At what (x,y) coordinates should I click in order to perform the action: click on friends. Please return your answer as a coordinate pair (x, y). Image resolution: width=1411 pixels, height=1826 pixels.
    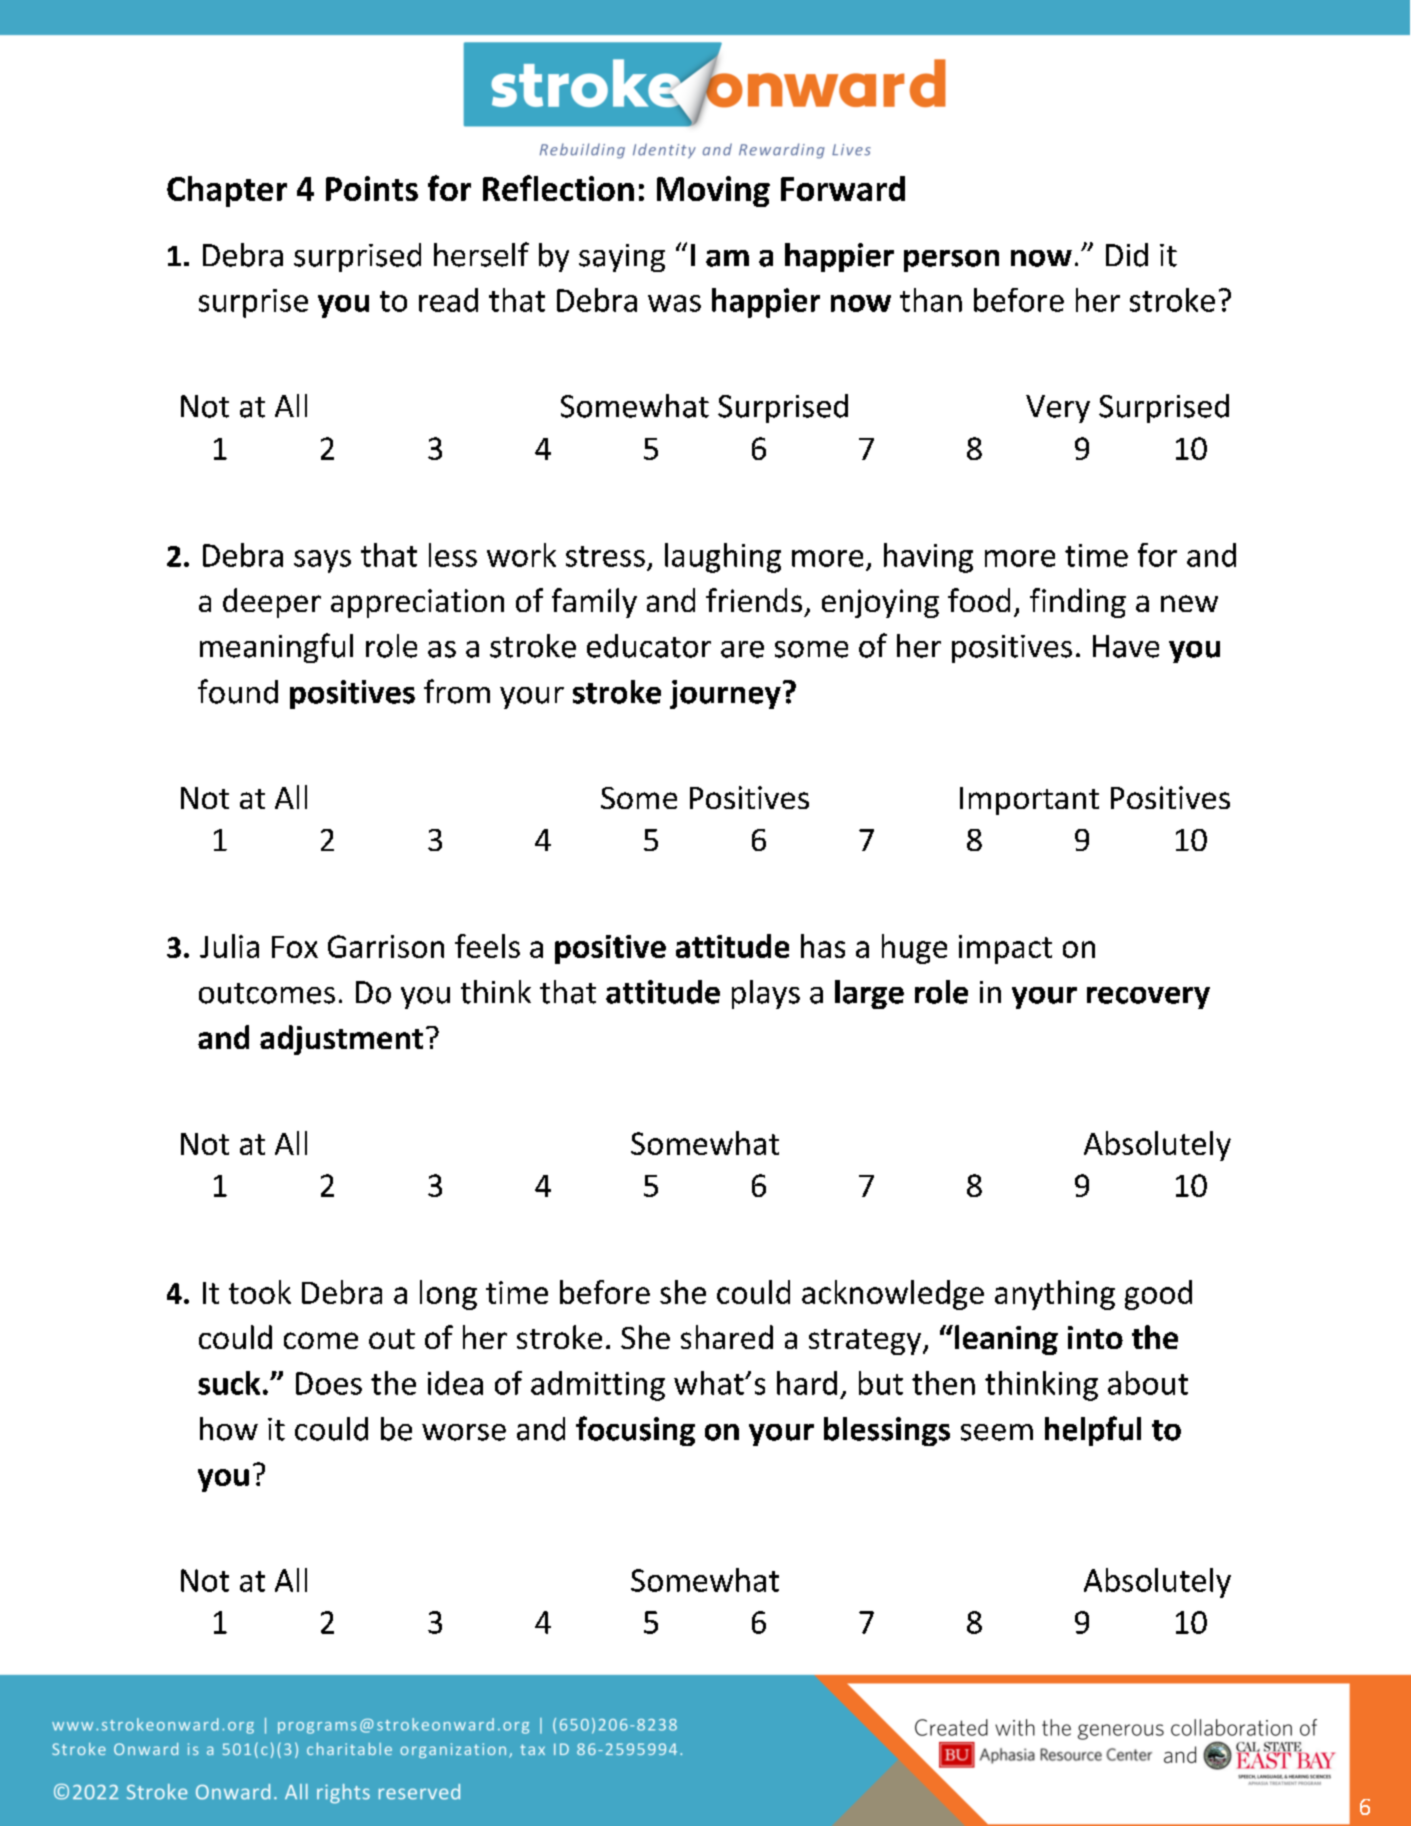
    Looking at the image, I should click on (754, 600).
